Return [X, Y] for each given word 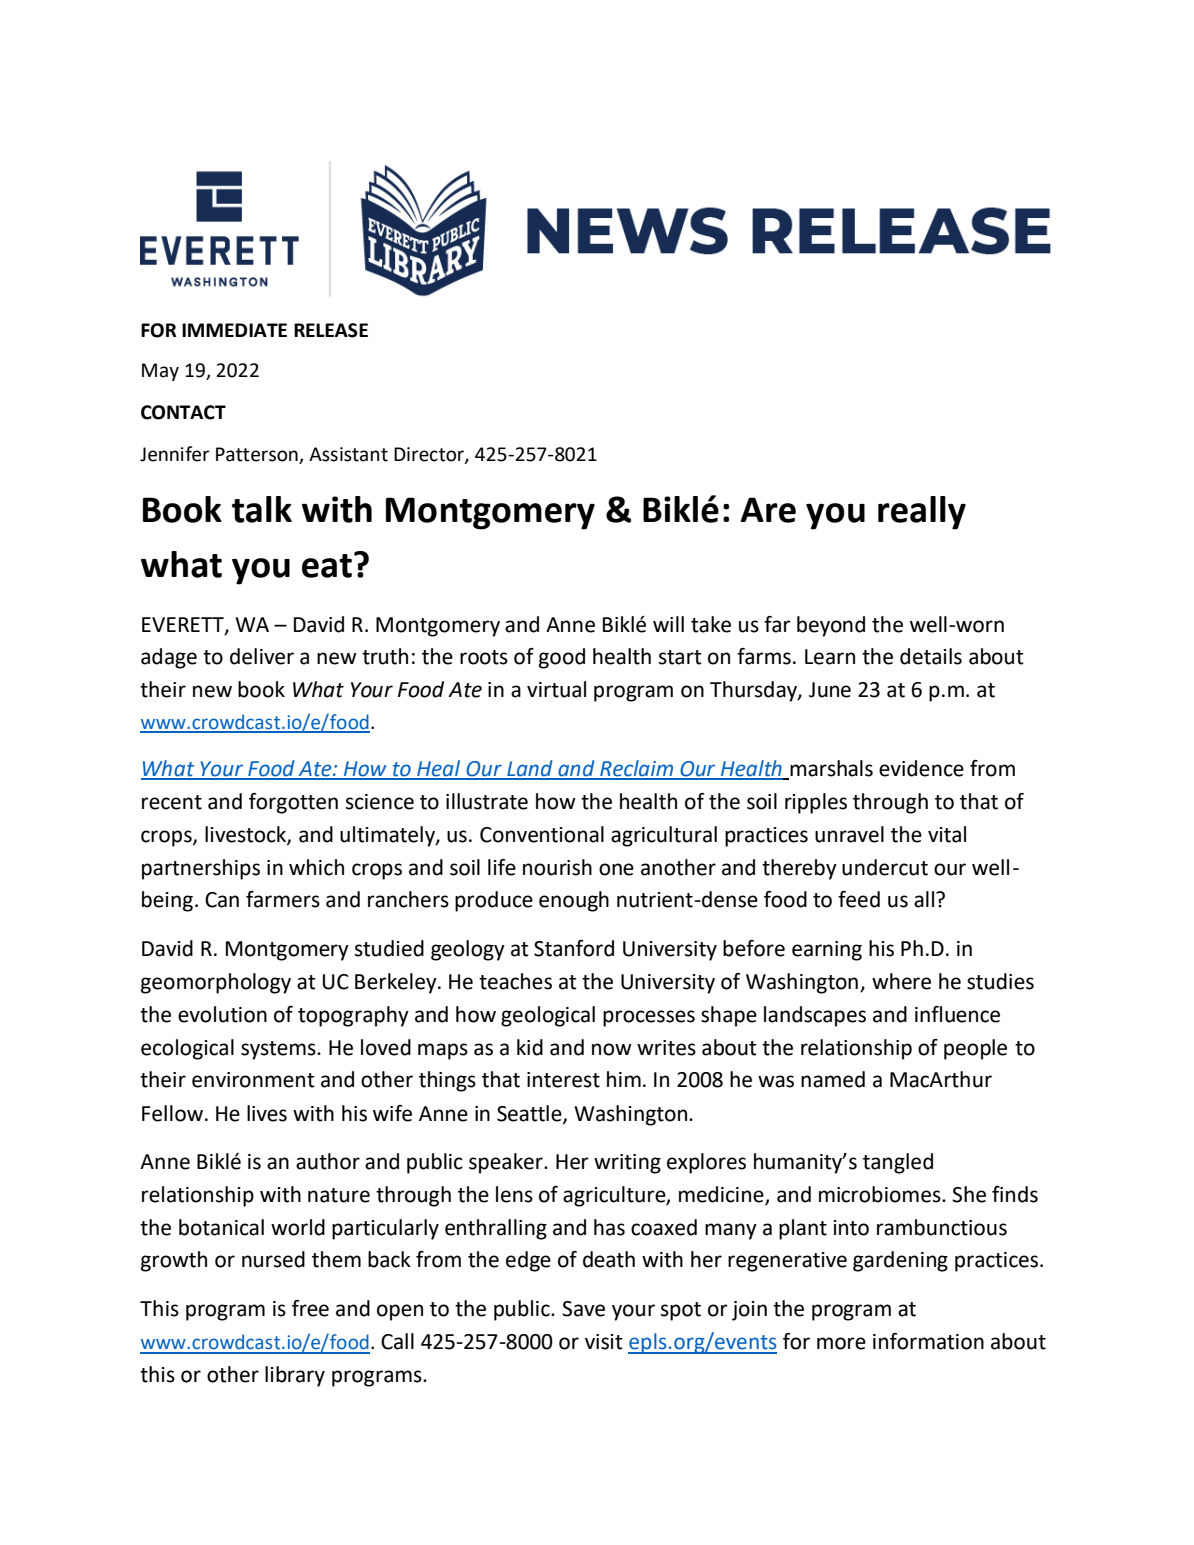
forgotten [293, 803]
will [668, 624]
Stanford [574, 948]
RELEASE [331, 330]
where [901, 981]
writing [627, 1164]
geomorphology [216, 983]
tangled [898, 1163]
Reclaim [637, 769]
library [295, 1376]
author [328, 1161]
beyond [831, 626]
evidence [921, 768]
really [922, 513]
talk [262, 509]
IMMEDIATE [234, 330]
